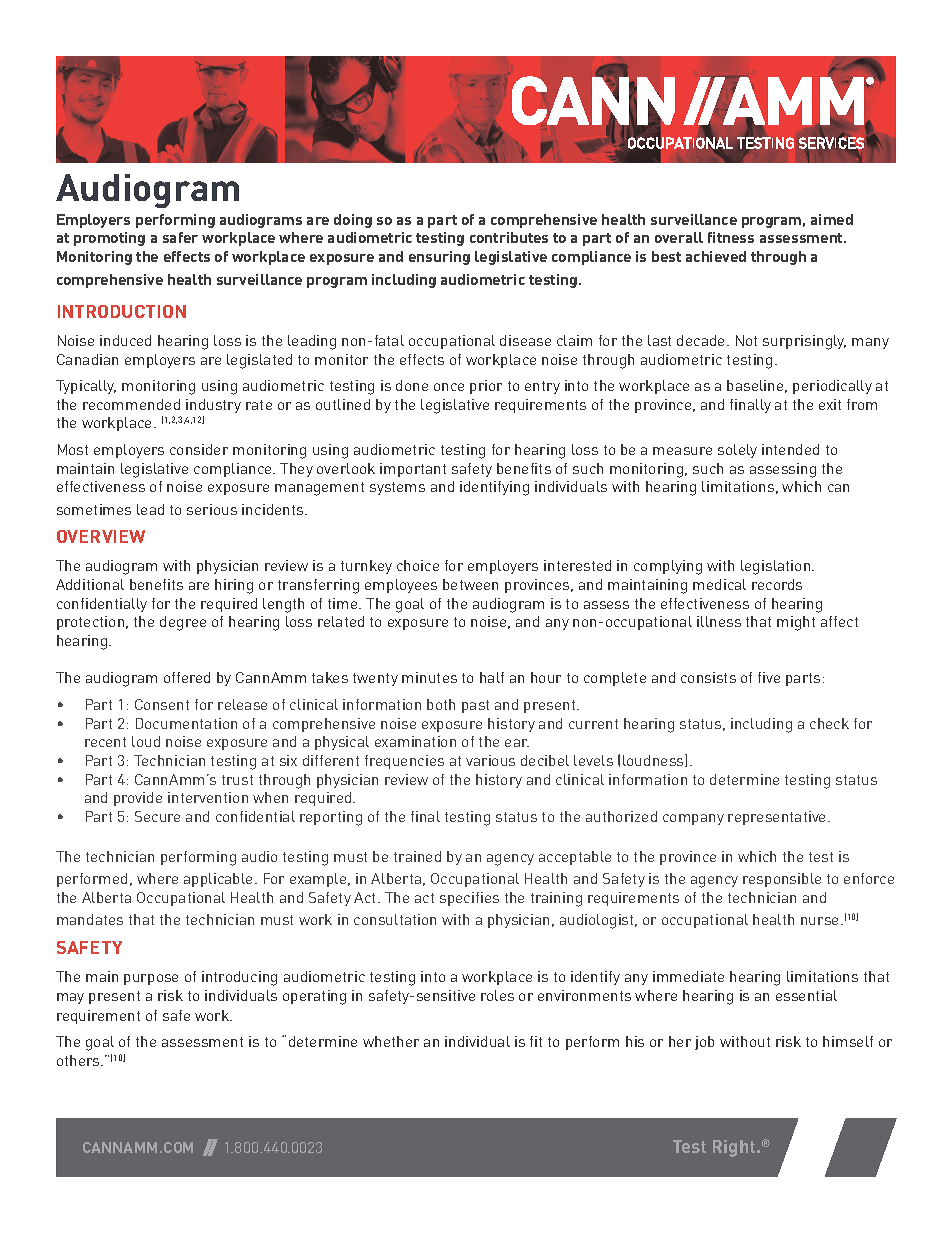 This screenshot has height=1233, width=952. Describe the element at coordinates (790, 449) in the screenshot. I see `intended` at that location.
